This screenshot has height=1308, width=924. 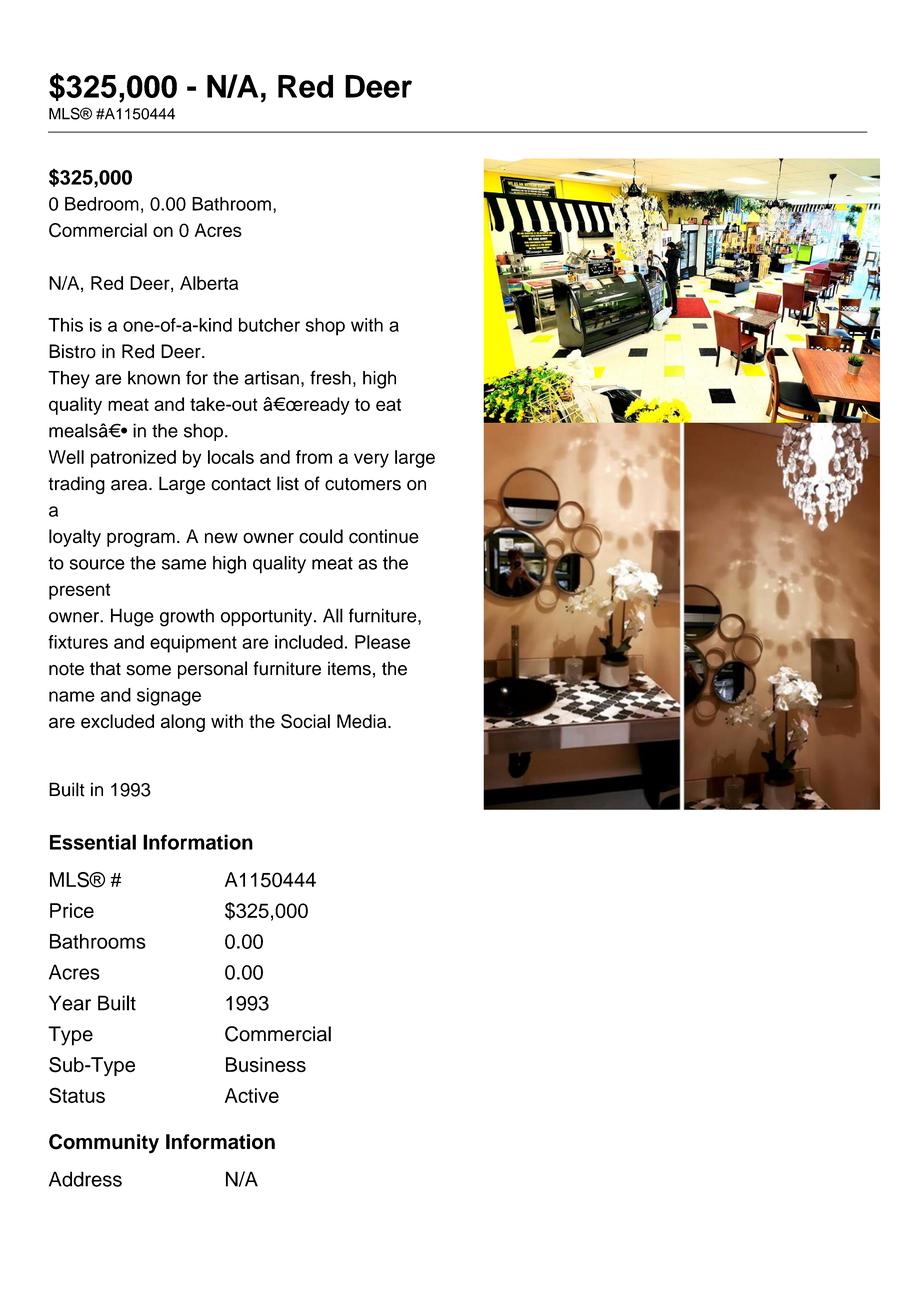 I want to click on Bedroom, so click(x=102, y=204).
